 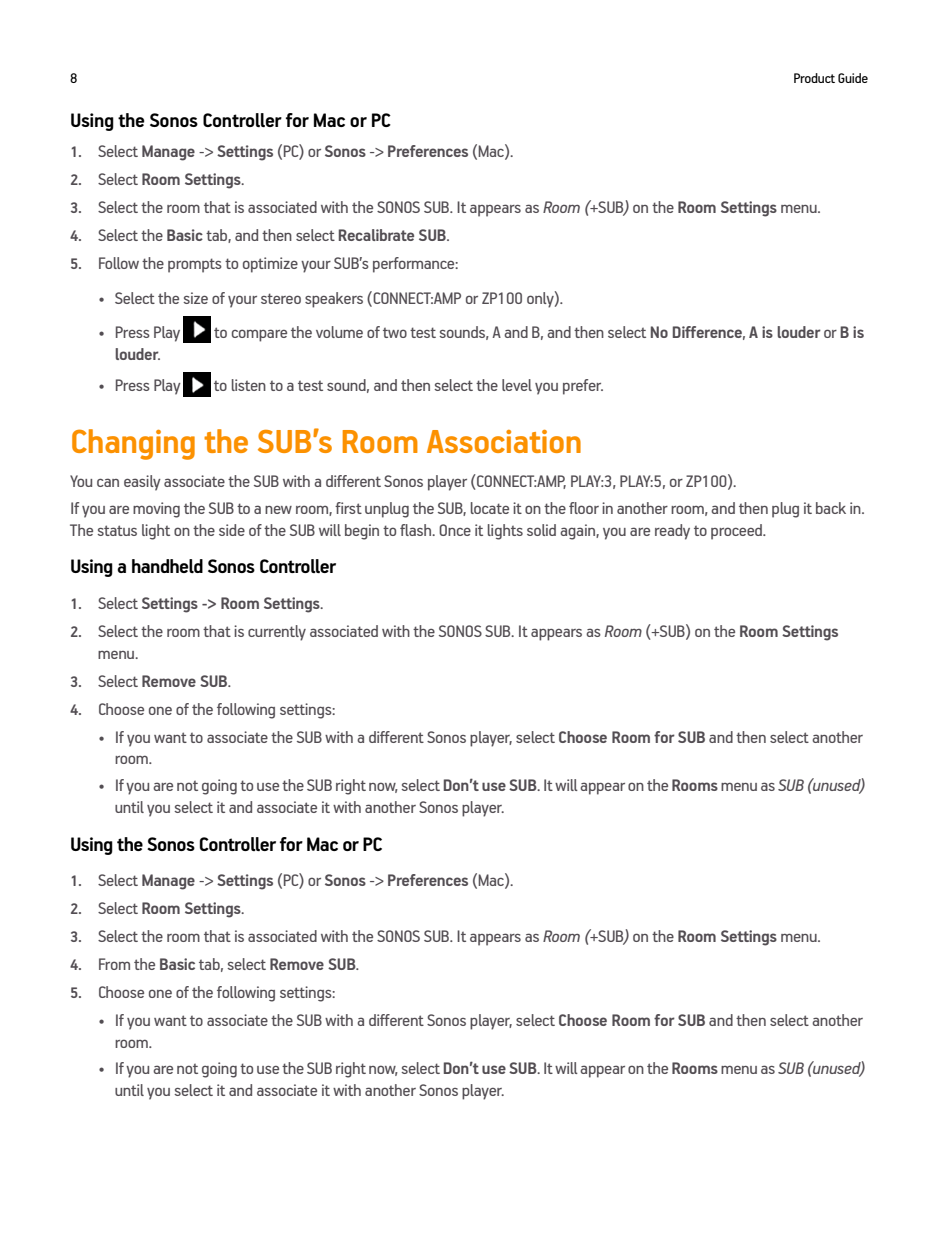 I want to click on proceed, so click(x=737, y=532).
